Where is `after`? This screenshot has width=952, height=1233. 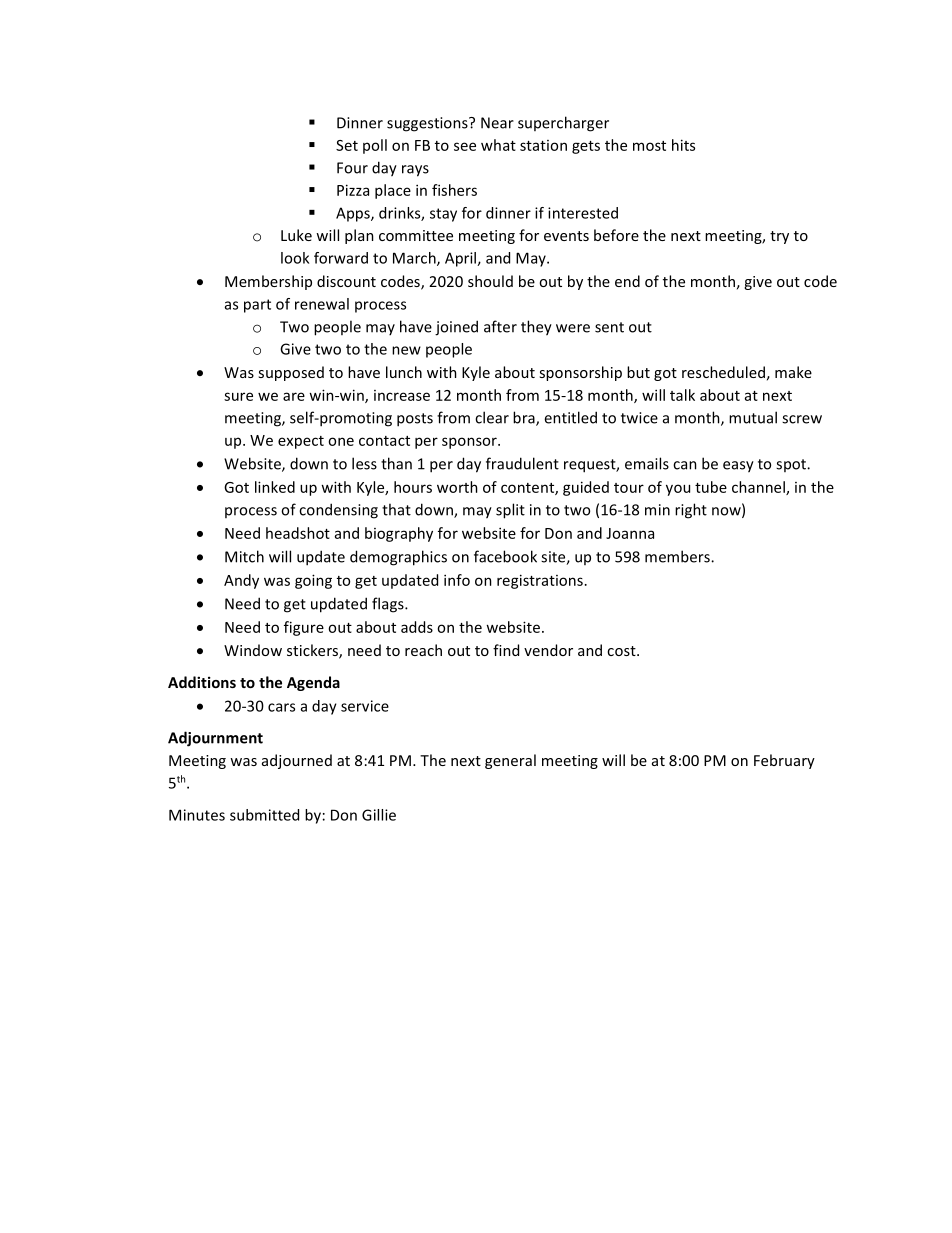 after is located at coordinates (500, 326).
